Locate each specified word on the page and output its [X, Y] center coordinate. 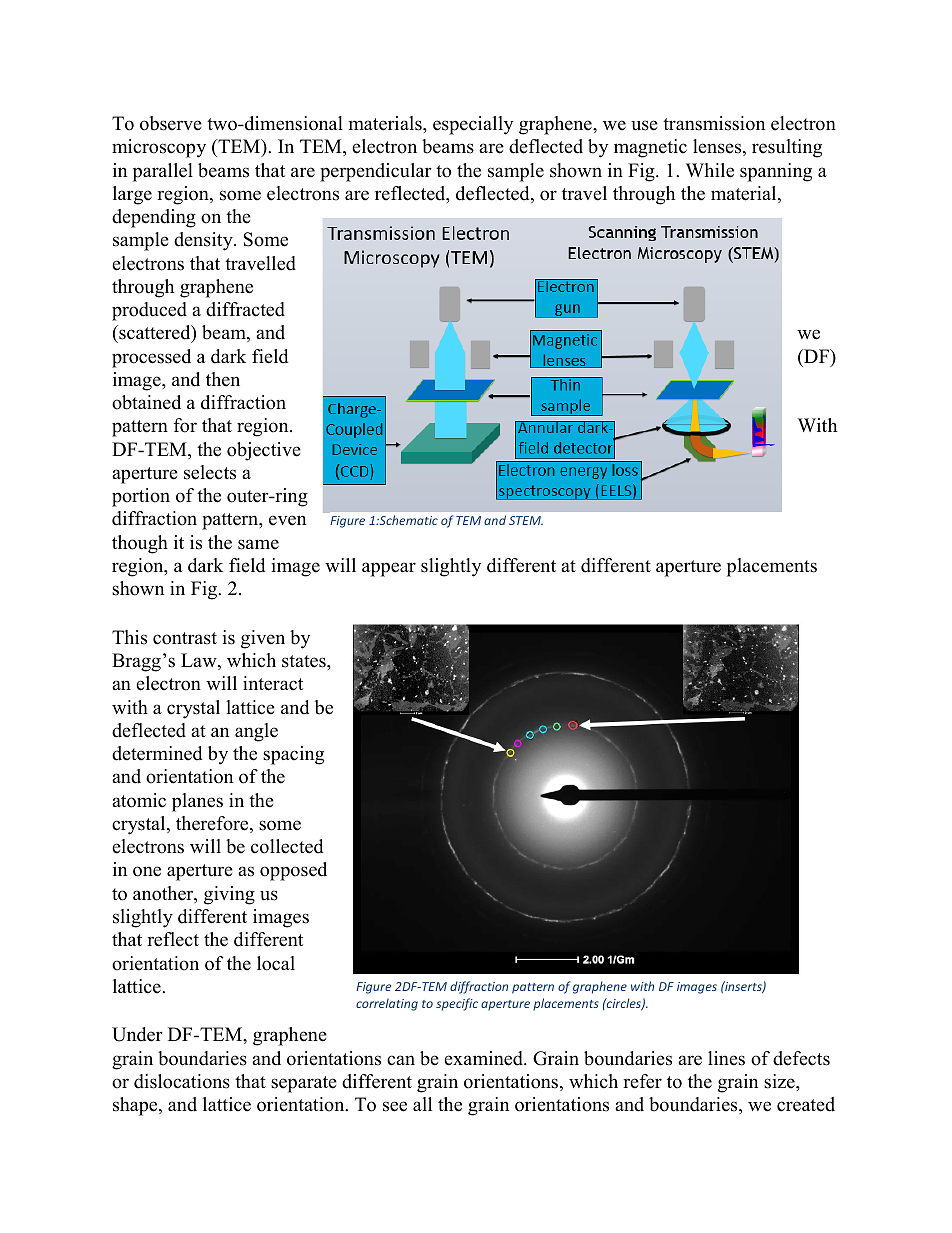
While [710, 170]
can [401, 1060]
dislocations [182, 1081]
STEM [526, 520]
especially [473, 125]
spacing [293, 755]
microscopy [159, 148]
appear [389, 569]
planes [197, 802]
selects [210, 472]
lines [726, 1058]
